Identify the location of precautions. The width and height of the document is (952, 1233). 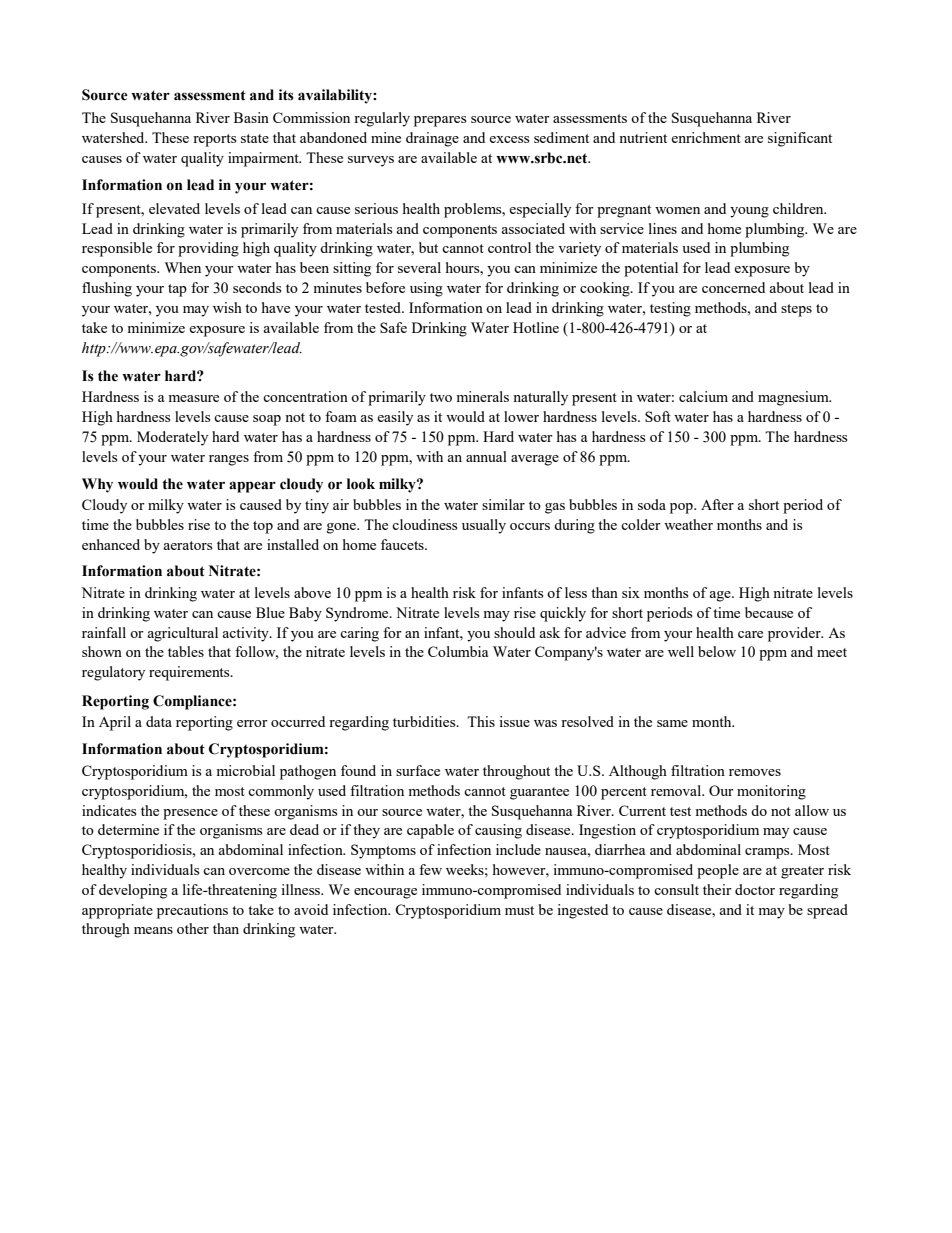
(192, 911).
